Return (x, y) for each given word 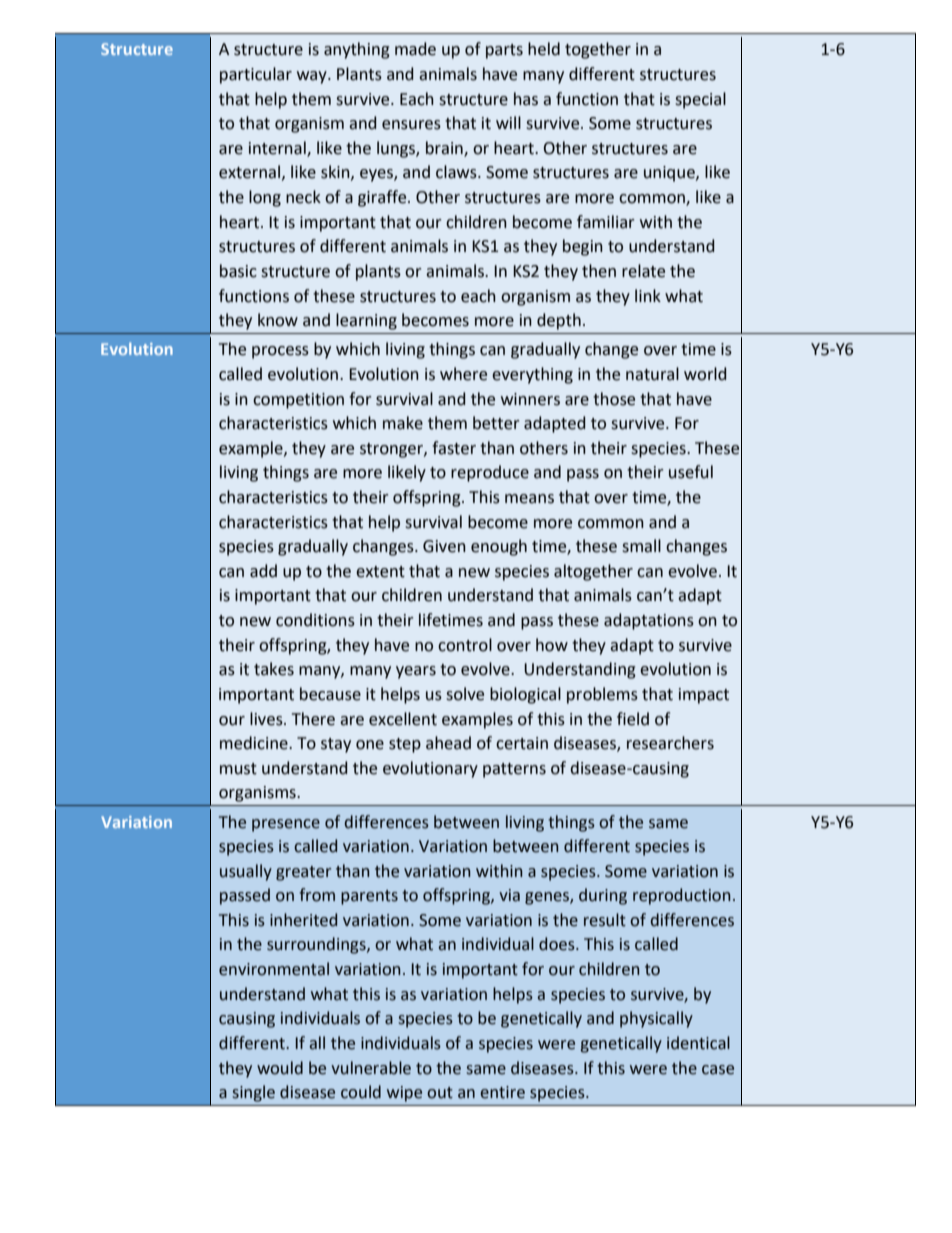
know (278, 320)
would (280, 1068)
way (313, 77)
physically (656, 1019)
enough (499, 547)
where (463, 374)
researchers (670, 743)
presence (286, 825)
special (700, 100)
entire (502, 1092)
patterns (514, 770)
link (648, 295)
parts (504, 51)
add (263, 571)
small (641, 546)
